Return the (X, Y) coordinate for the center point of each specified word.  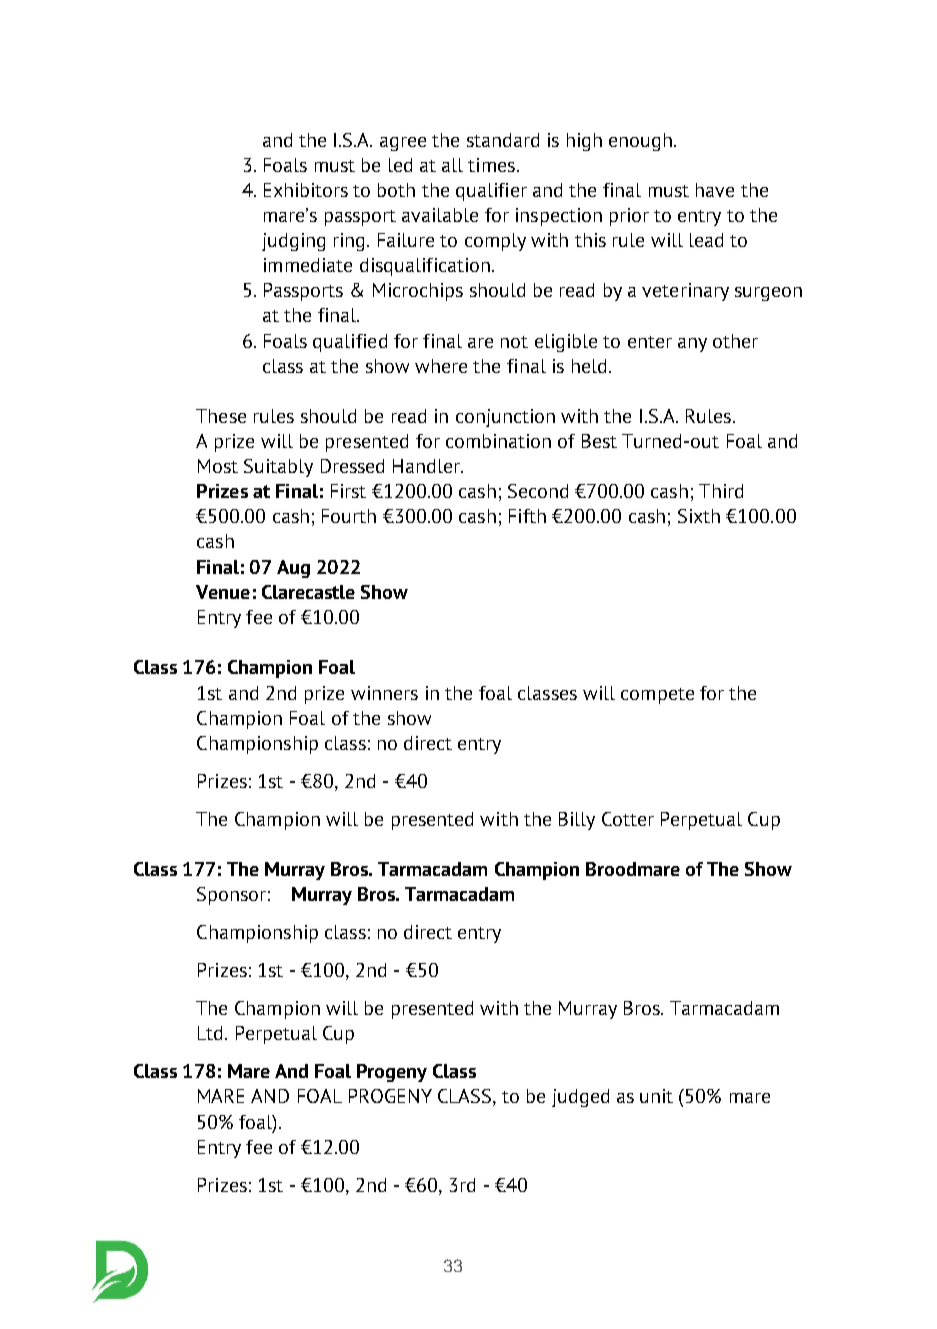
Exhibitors (306, 190)
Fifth (527, 516)
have (715, 190)
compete (657, 696)
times (491, 165)
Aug (293, 569)
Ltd (210, 1033)
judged (580, 1098)
